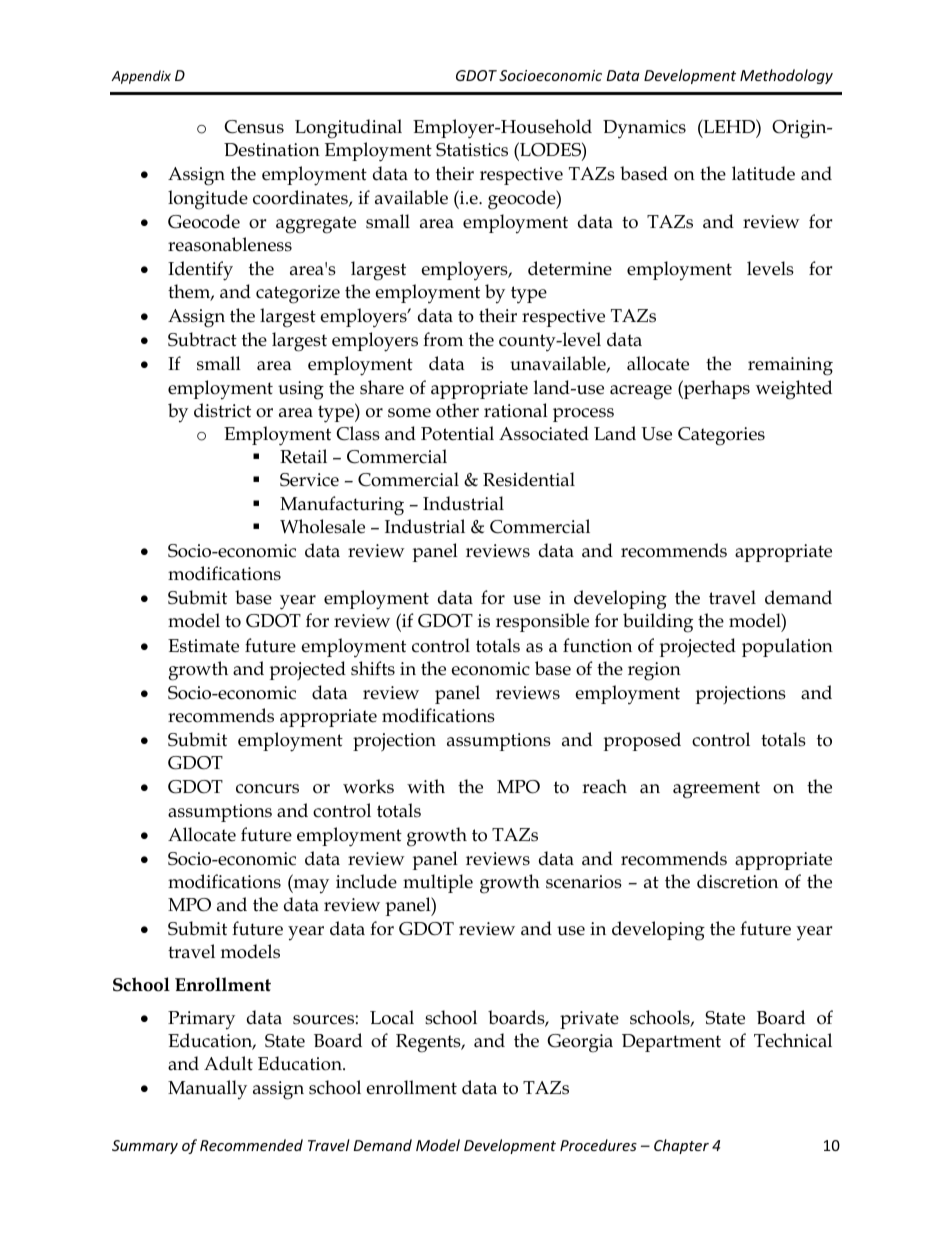 Image resolution: width=952 pixels, height=1233 pixels. What do you see at coordinates (203, 646) in the screenshot?
I see `Estimate` at bounding box center [203, 646].
